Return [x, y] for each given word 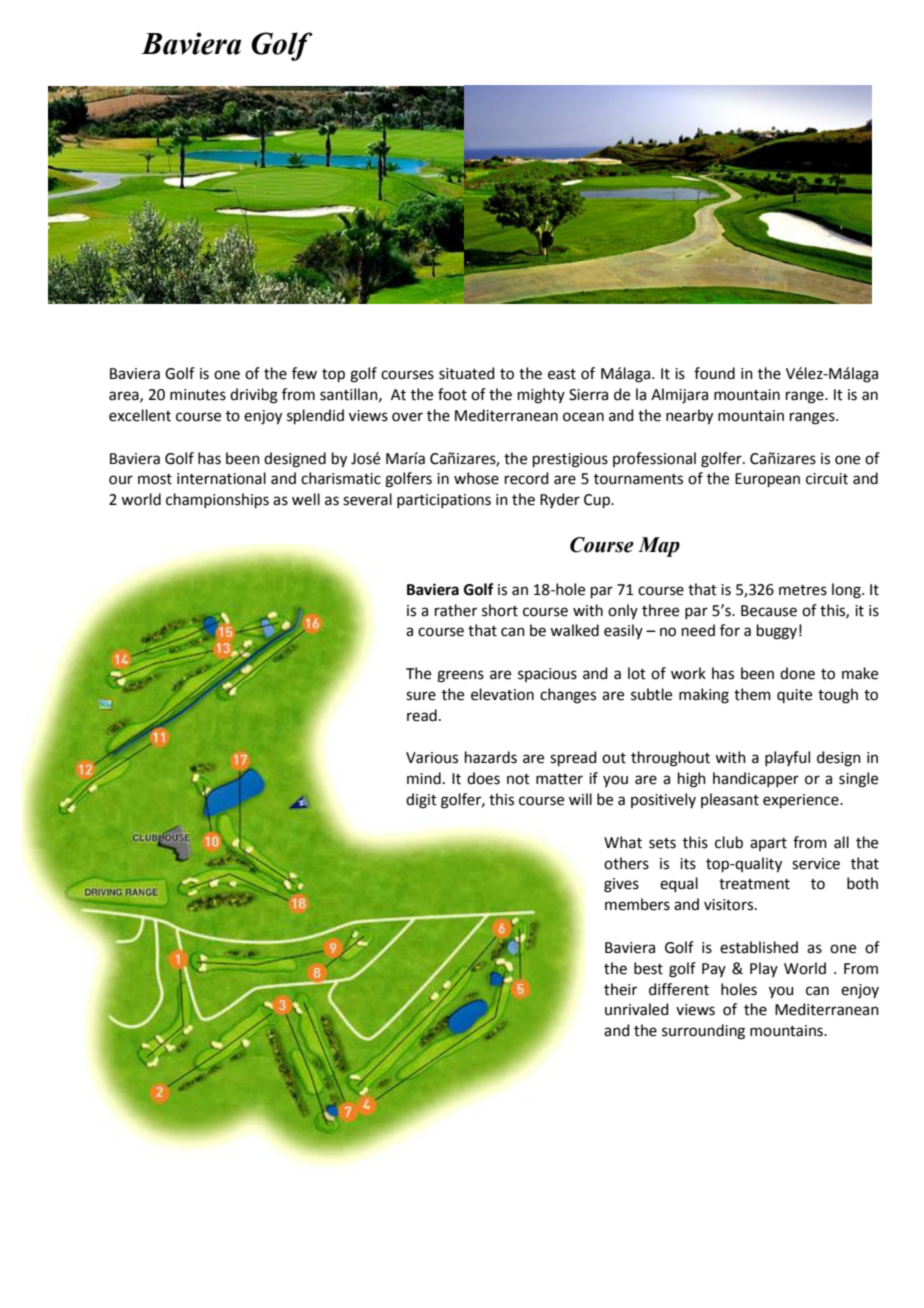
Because [769, 611]
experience [802, 801]
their [620, 989]
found [714, 373]
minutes [198, 395]
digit [421, 801]
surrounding [703, 1032]
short [500, 610]
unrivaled [637, 1009]
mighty [541, 396]
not [518, 779]
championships [217, 500]
